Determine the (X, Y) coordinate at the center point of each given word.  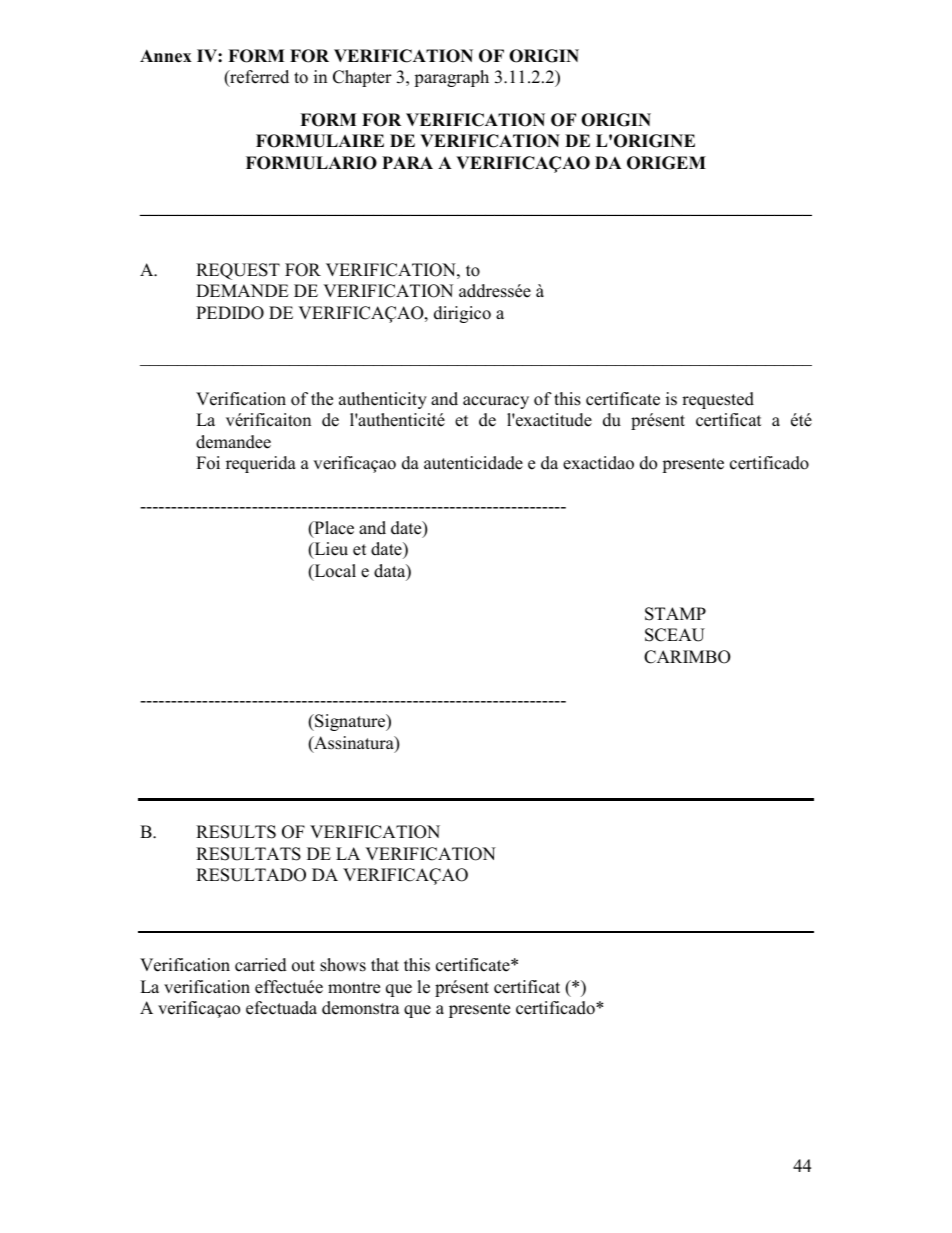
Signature (350, 722)
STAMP (675, 614)
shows (343, 965)
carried (261, 965)
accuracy (496, 402)
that (385, 964)
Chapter (362, 78)
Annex (166, 56)
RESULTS (236, 832)
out (303, 966)
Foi (208, 463)
